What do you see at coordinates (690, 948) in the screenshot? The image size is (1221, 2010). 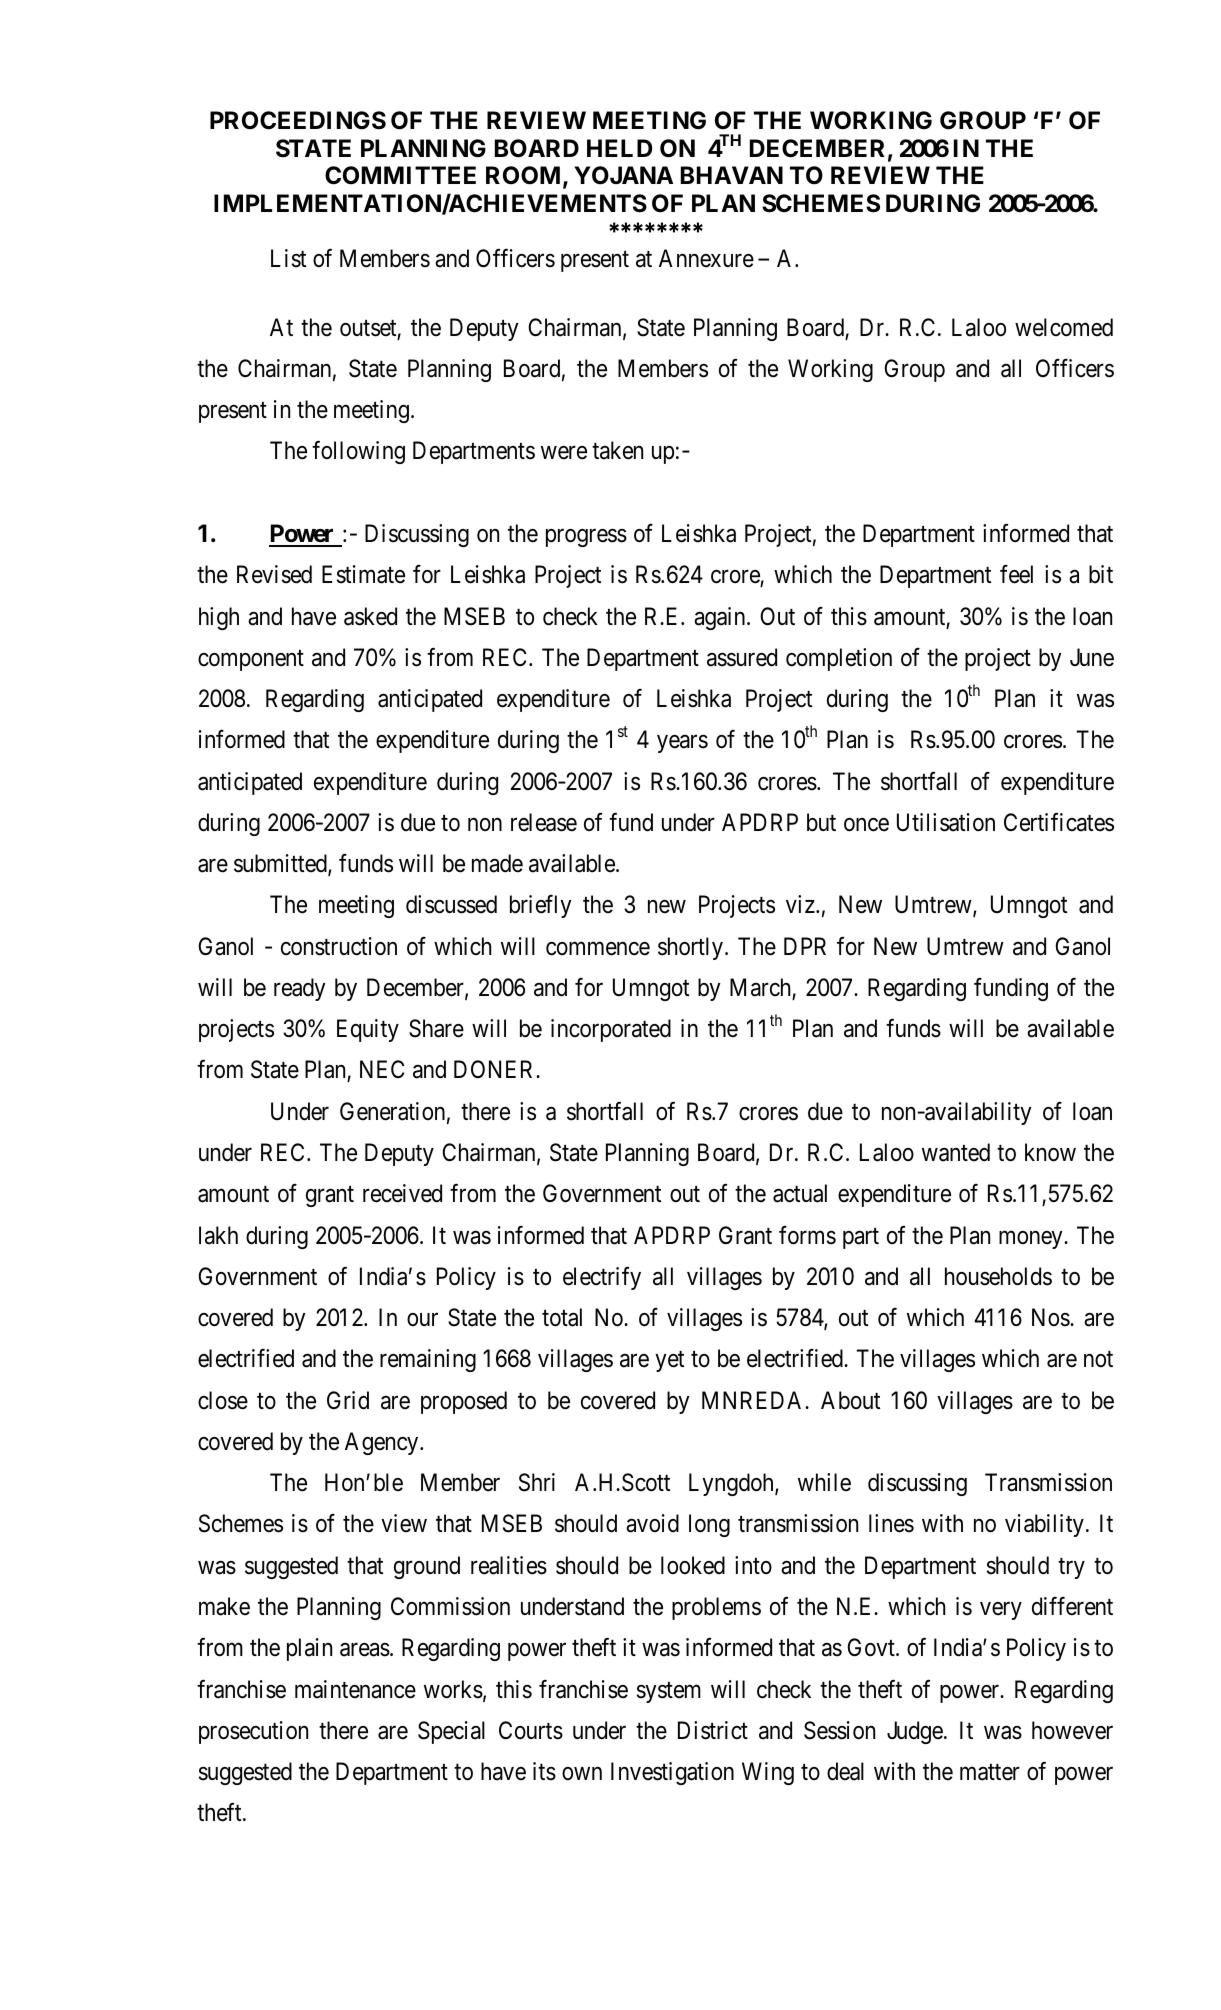 I see `shortly` at bounding box center [690, 948].
